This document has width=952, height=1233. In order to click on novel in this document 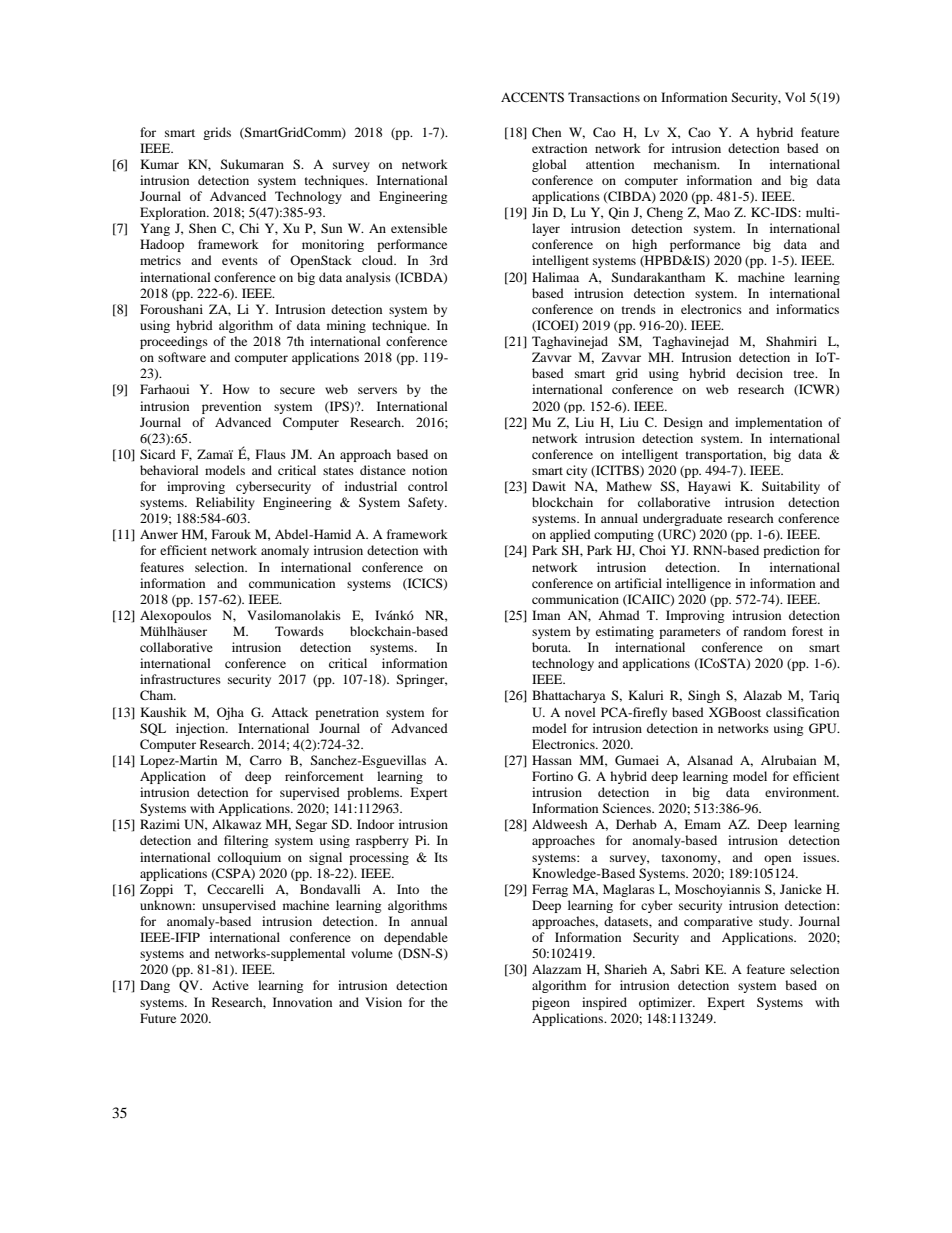, I will do `click(580, 712)`.
